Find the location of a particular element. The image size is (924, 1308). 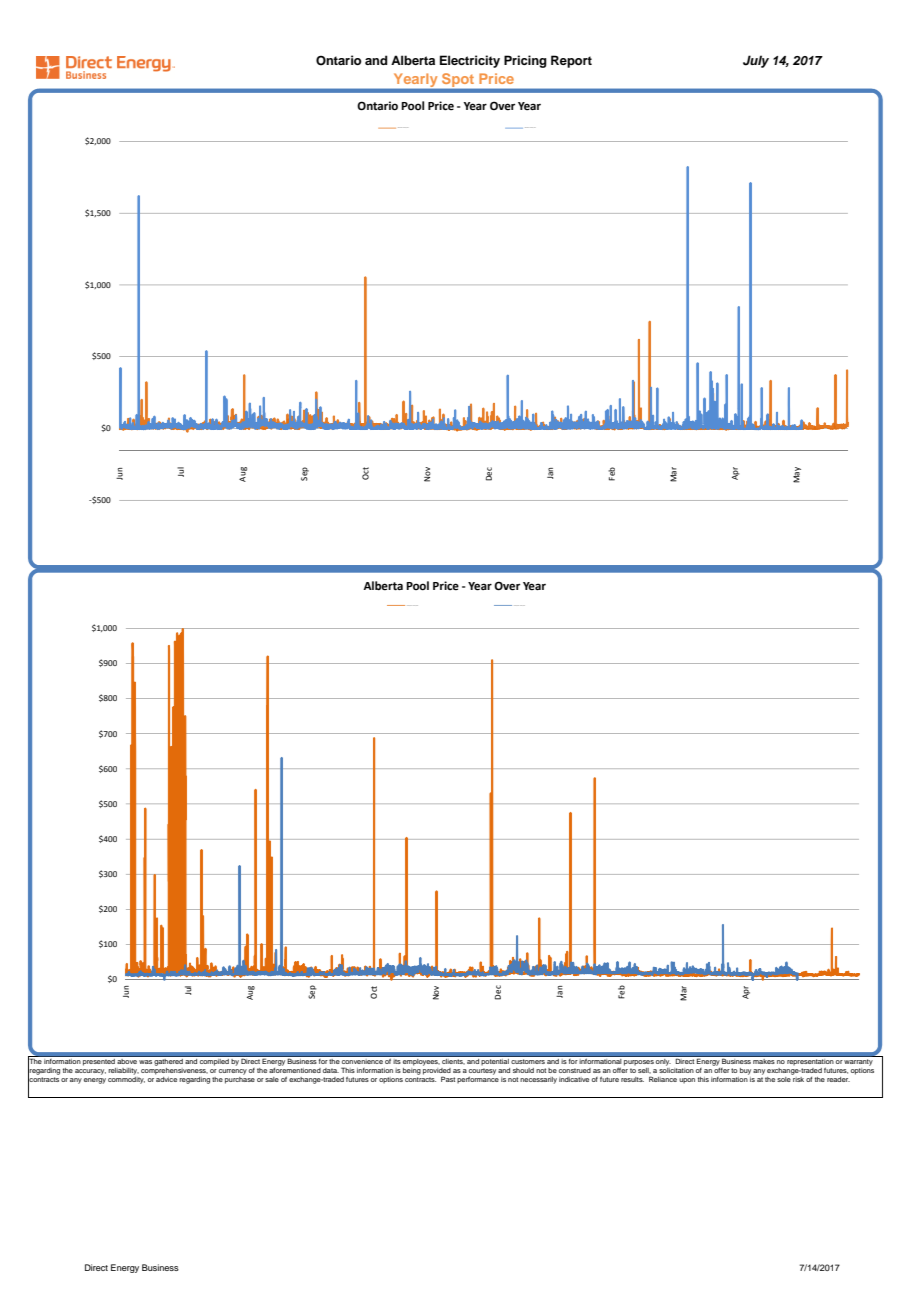

Pricing is located at coordinates (525, 61).
